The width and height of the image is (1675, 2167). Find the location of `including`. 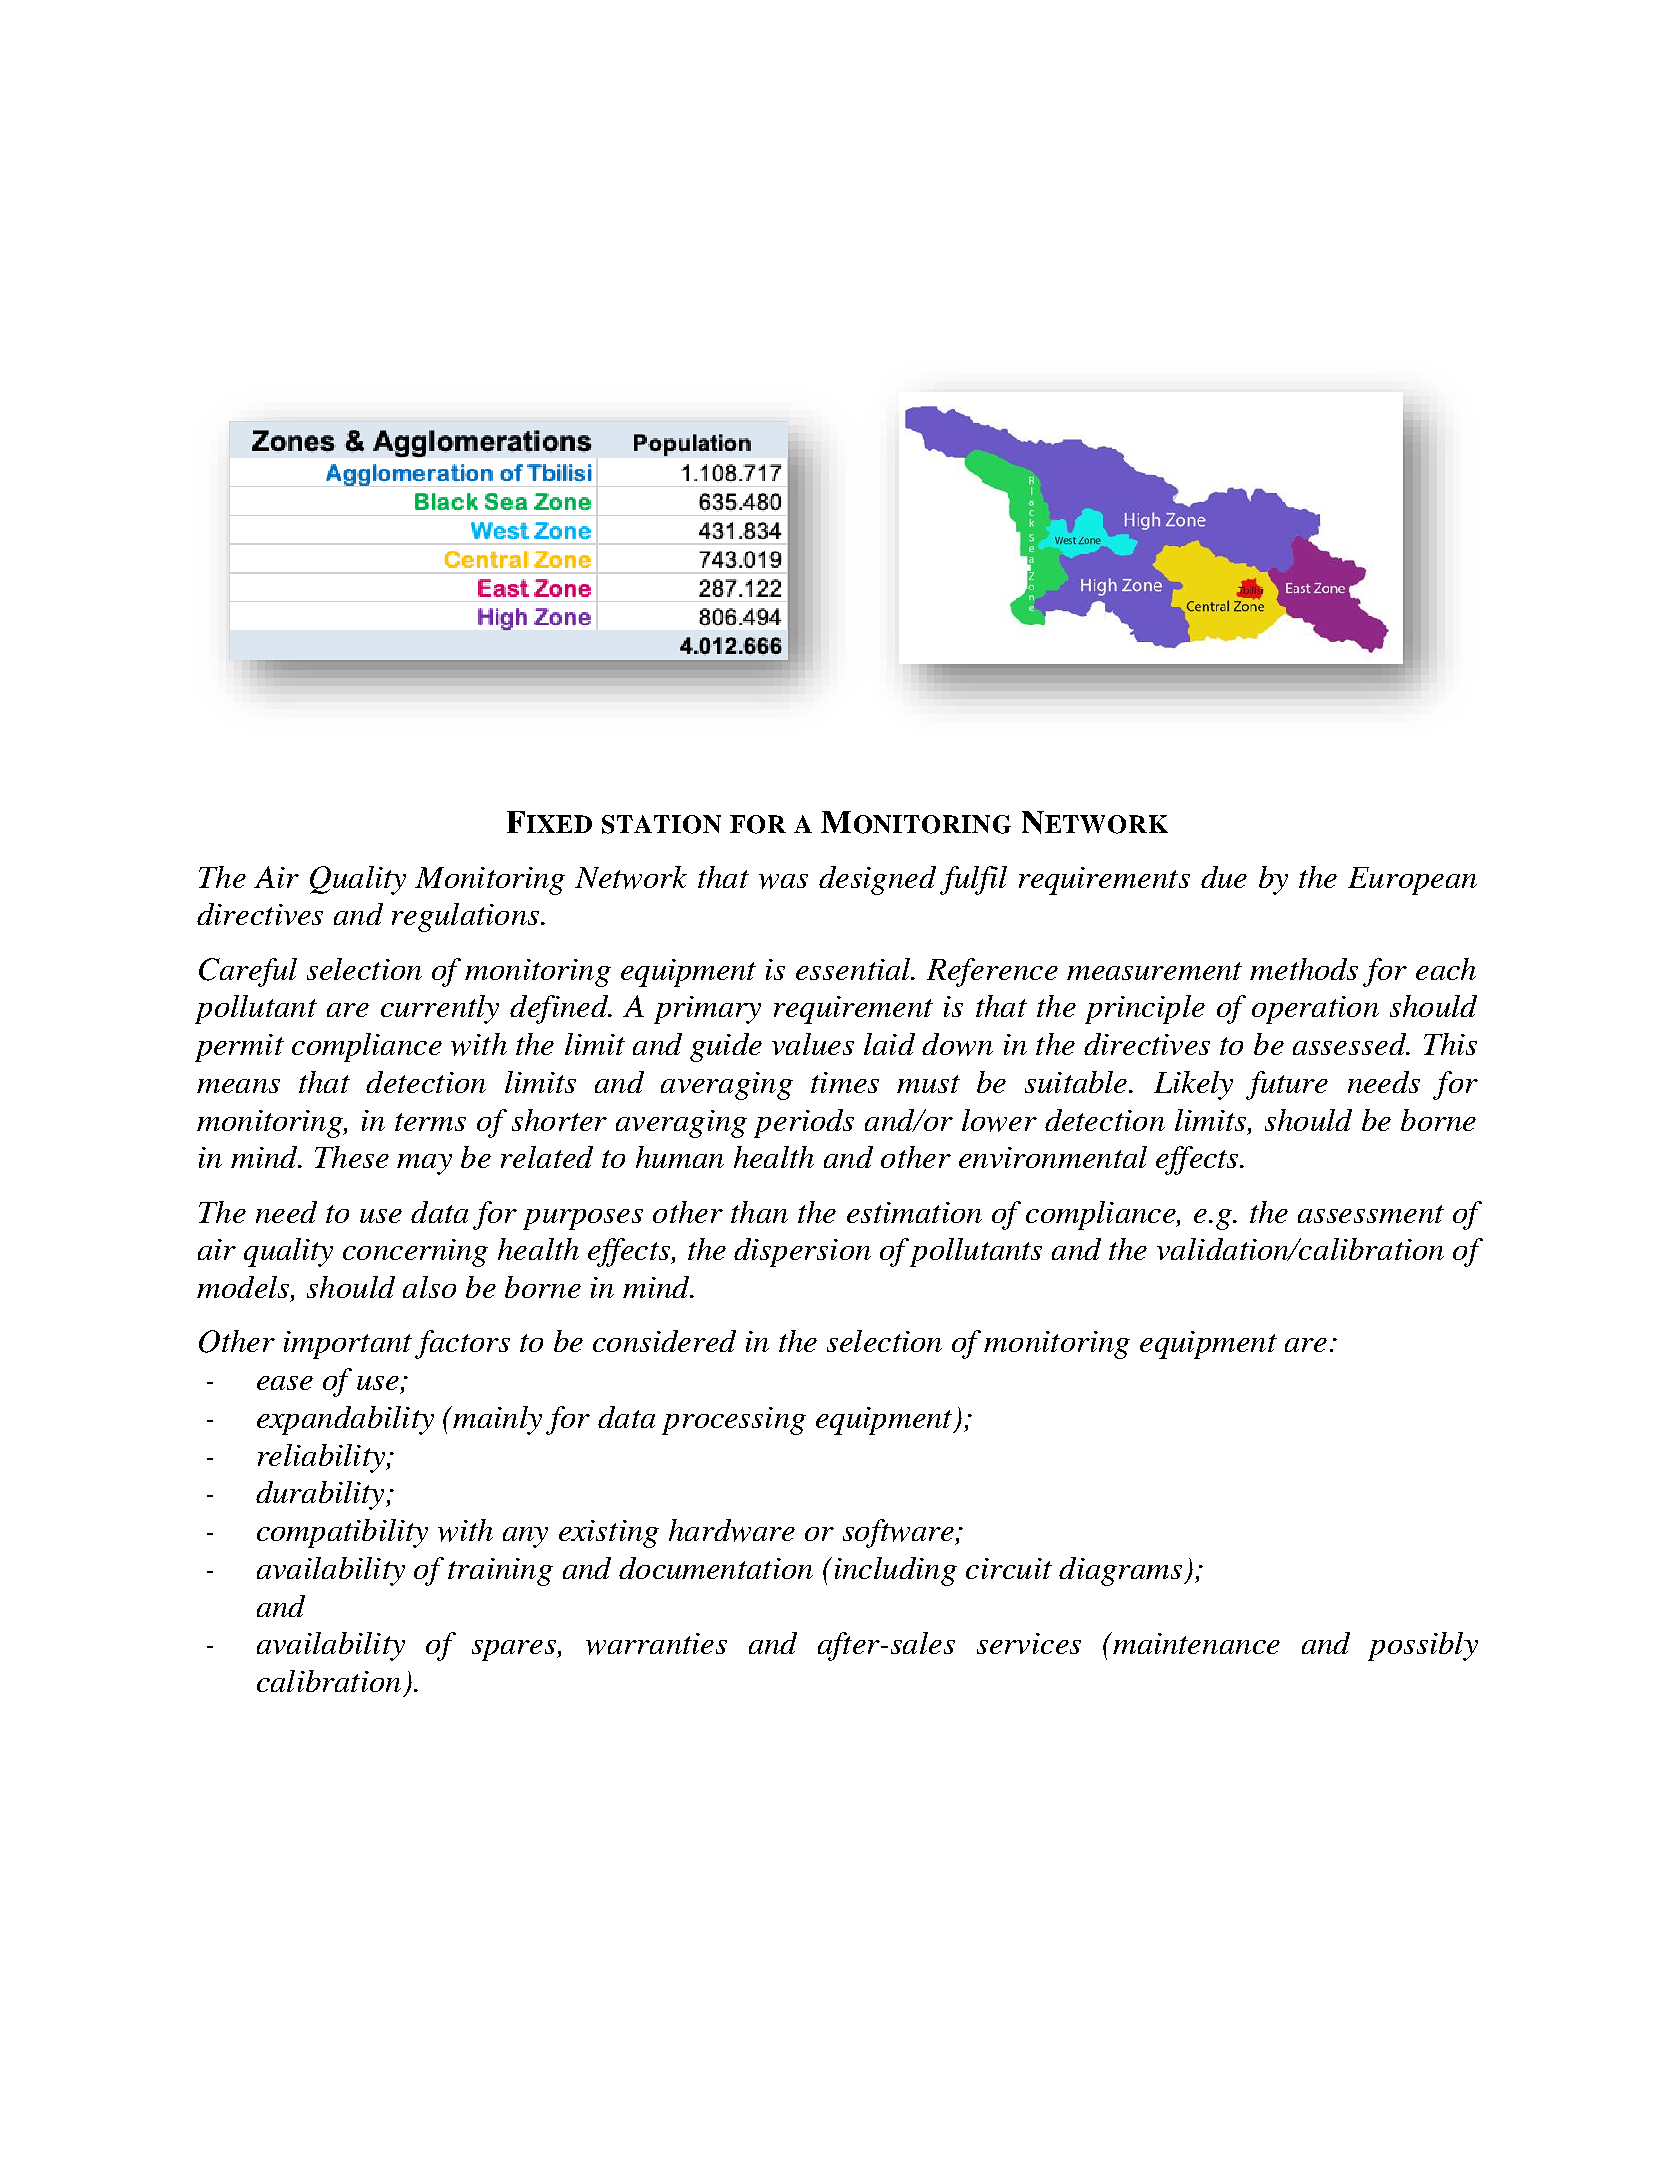

including is located at coordinates (896, 1571).
